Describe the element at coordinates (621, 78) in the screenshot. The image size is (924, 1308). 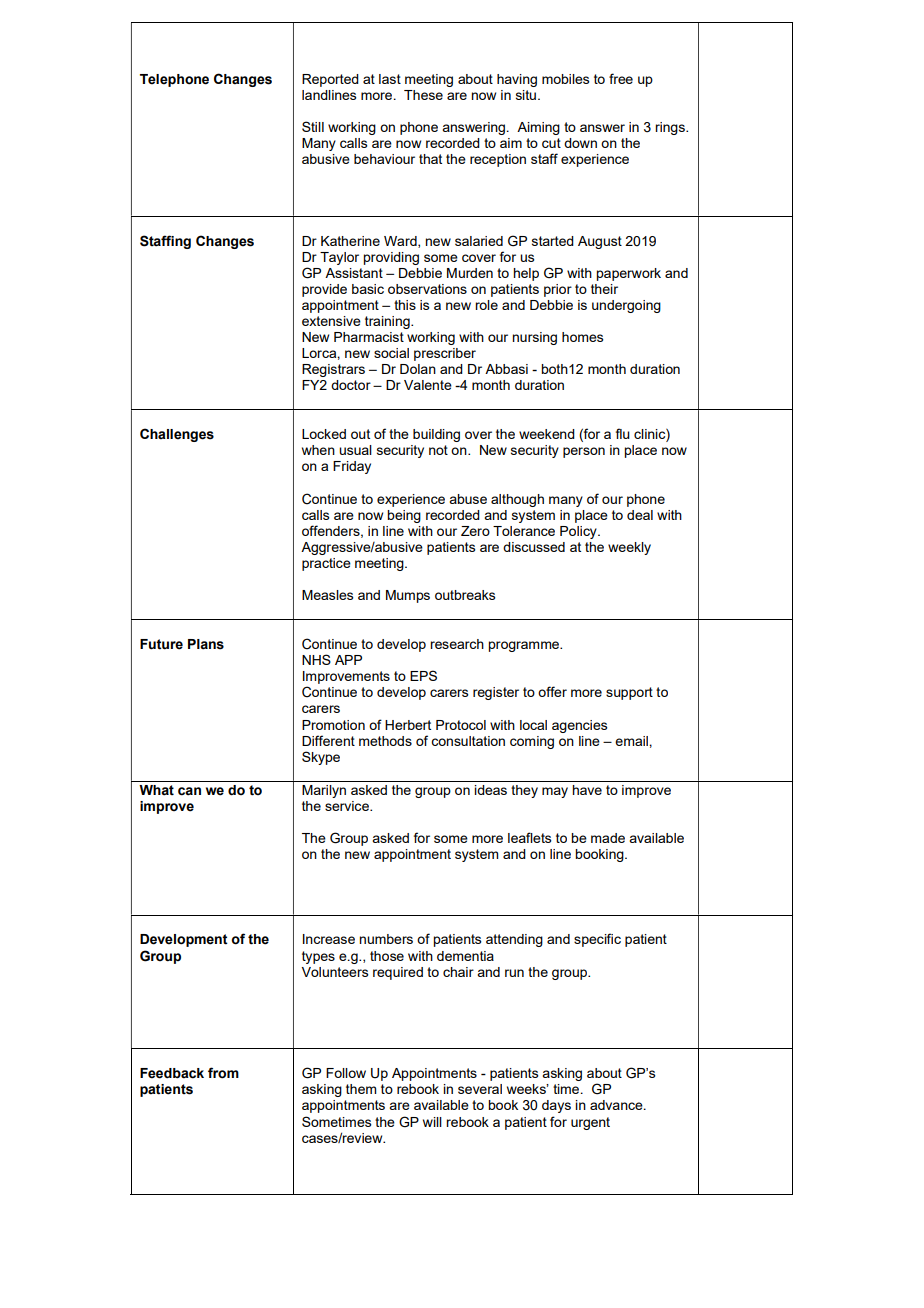
I see `free` at that location.
